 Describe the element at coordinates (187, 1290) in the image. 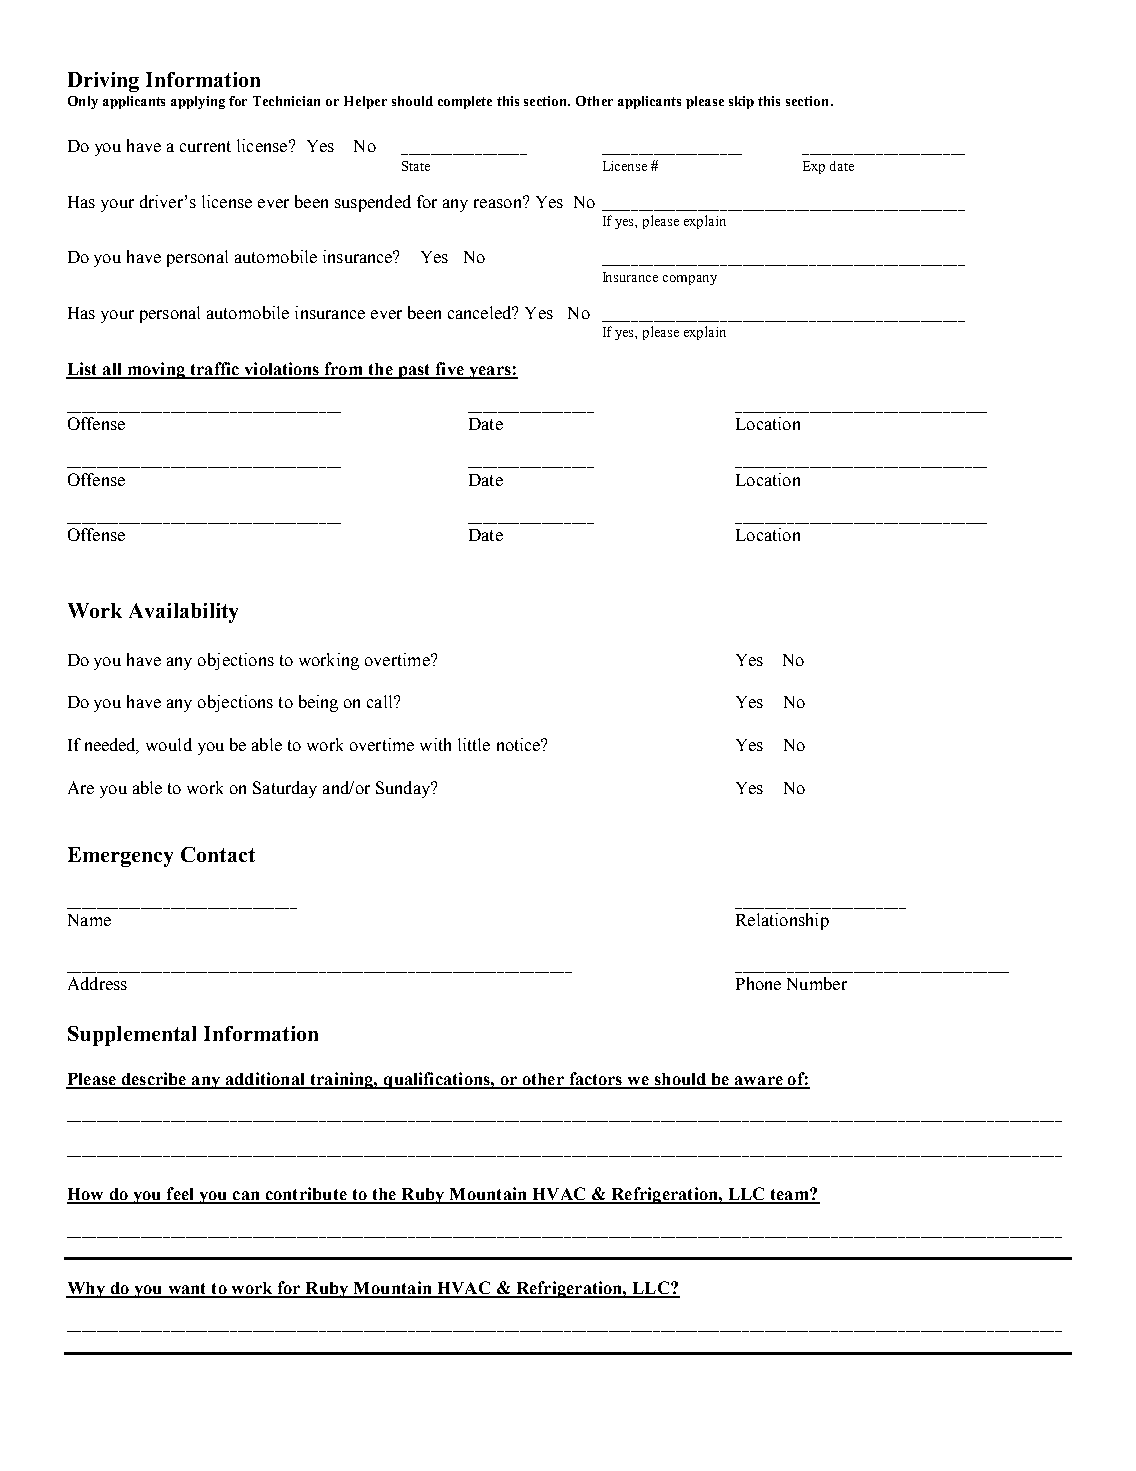

I see `want` at that location.
